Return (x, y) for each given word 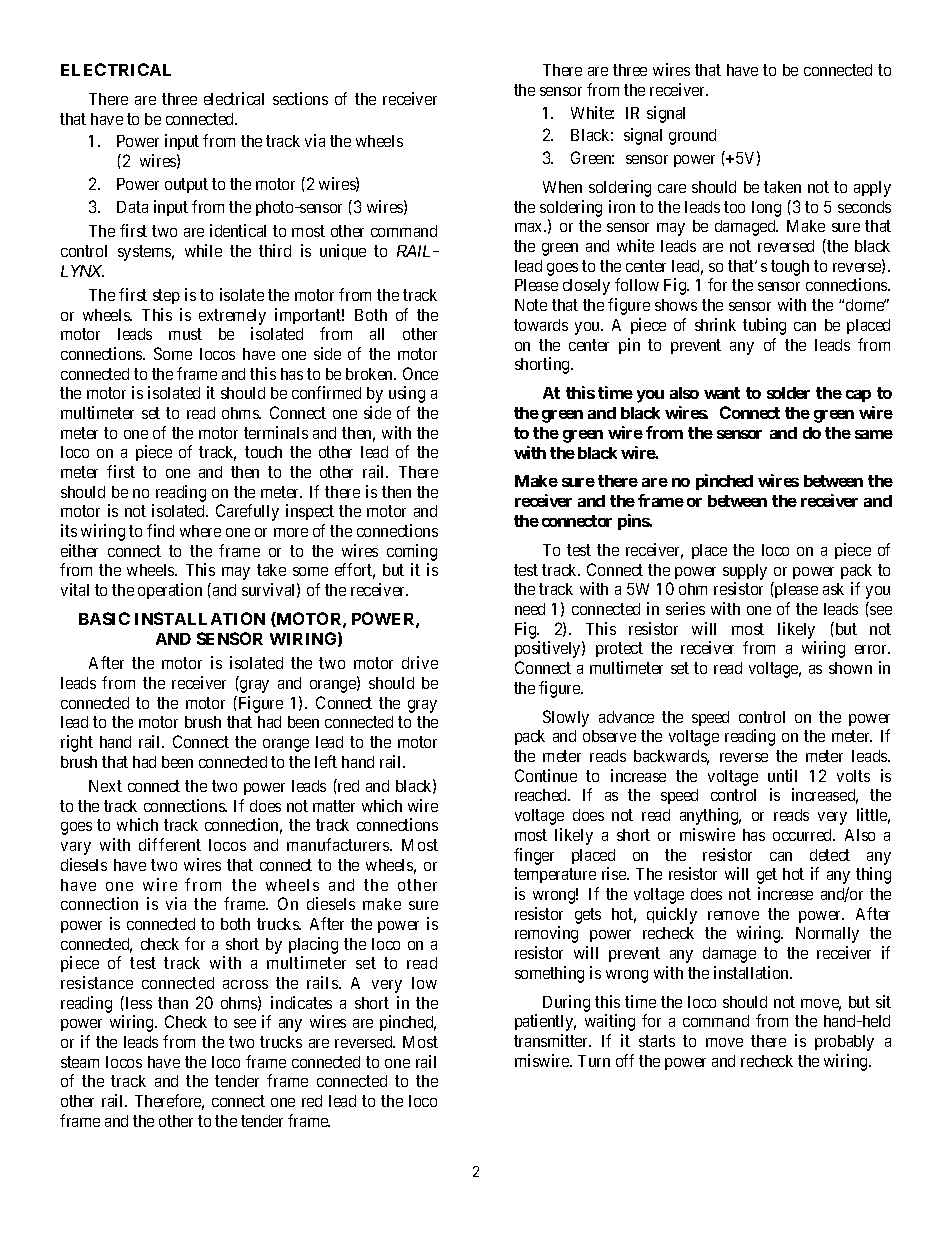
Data (132, 207)
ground (692, 137)
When (562, 187)
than (173, 1003)
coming (412, 554)
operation (170, 591)
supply (745, 572)
